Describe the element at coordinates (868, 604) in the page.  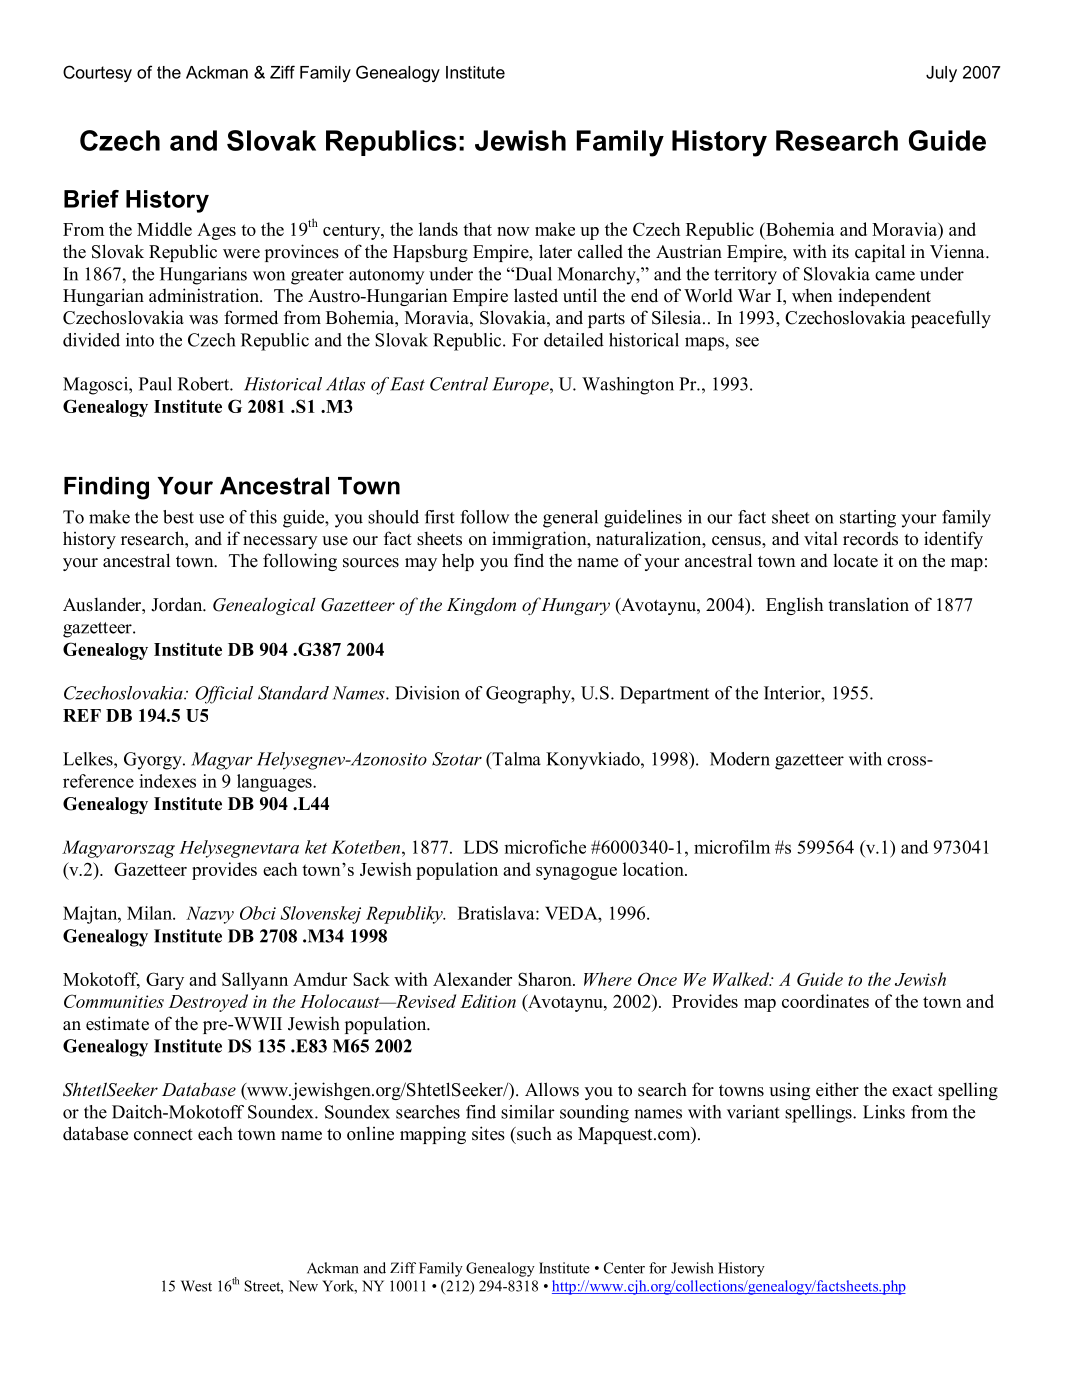
I see `translation` at that location.
